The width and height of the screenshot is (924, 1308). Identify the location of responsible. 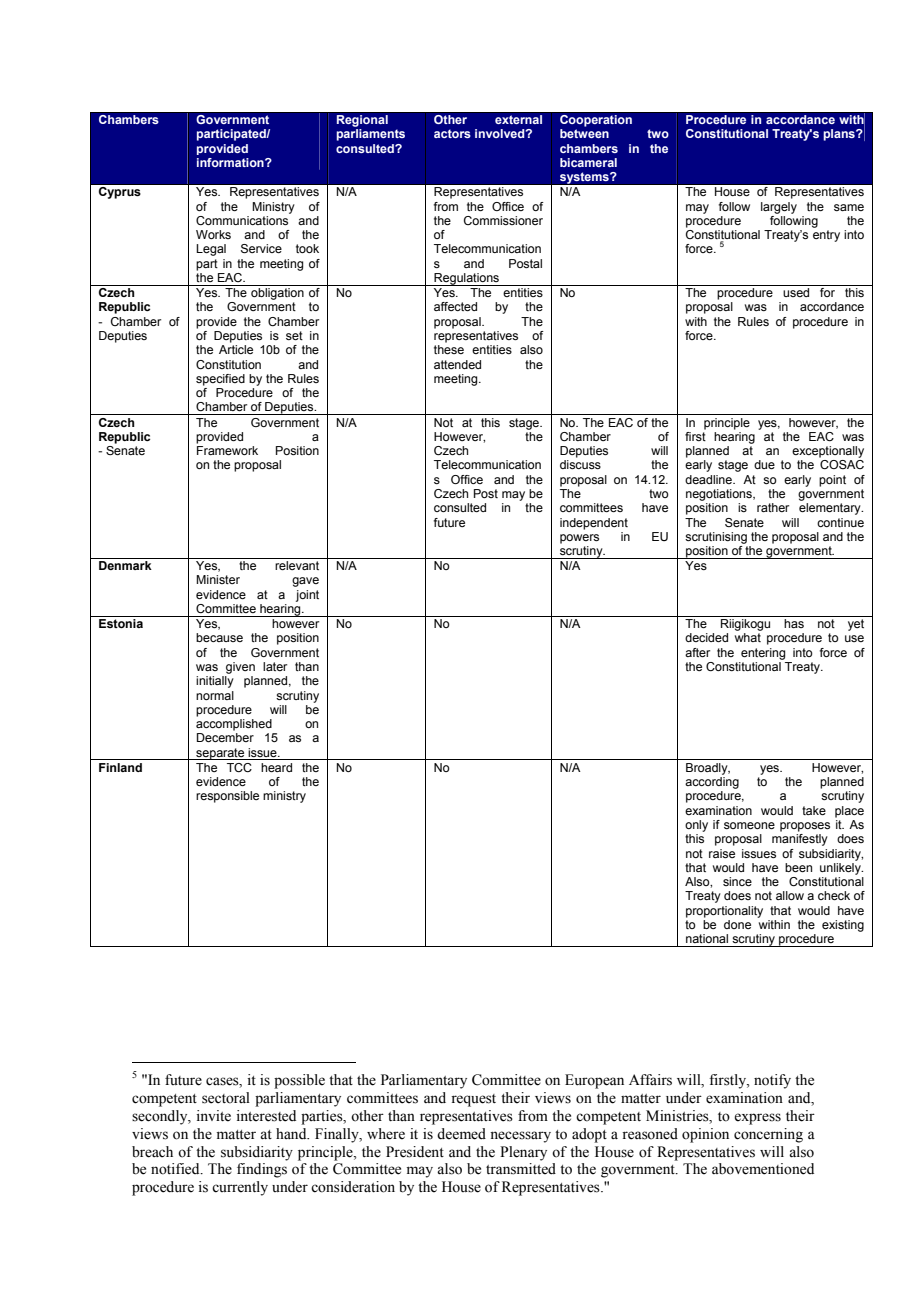
(227, 797).
